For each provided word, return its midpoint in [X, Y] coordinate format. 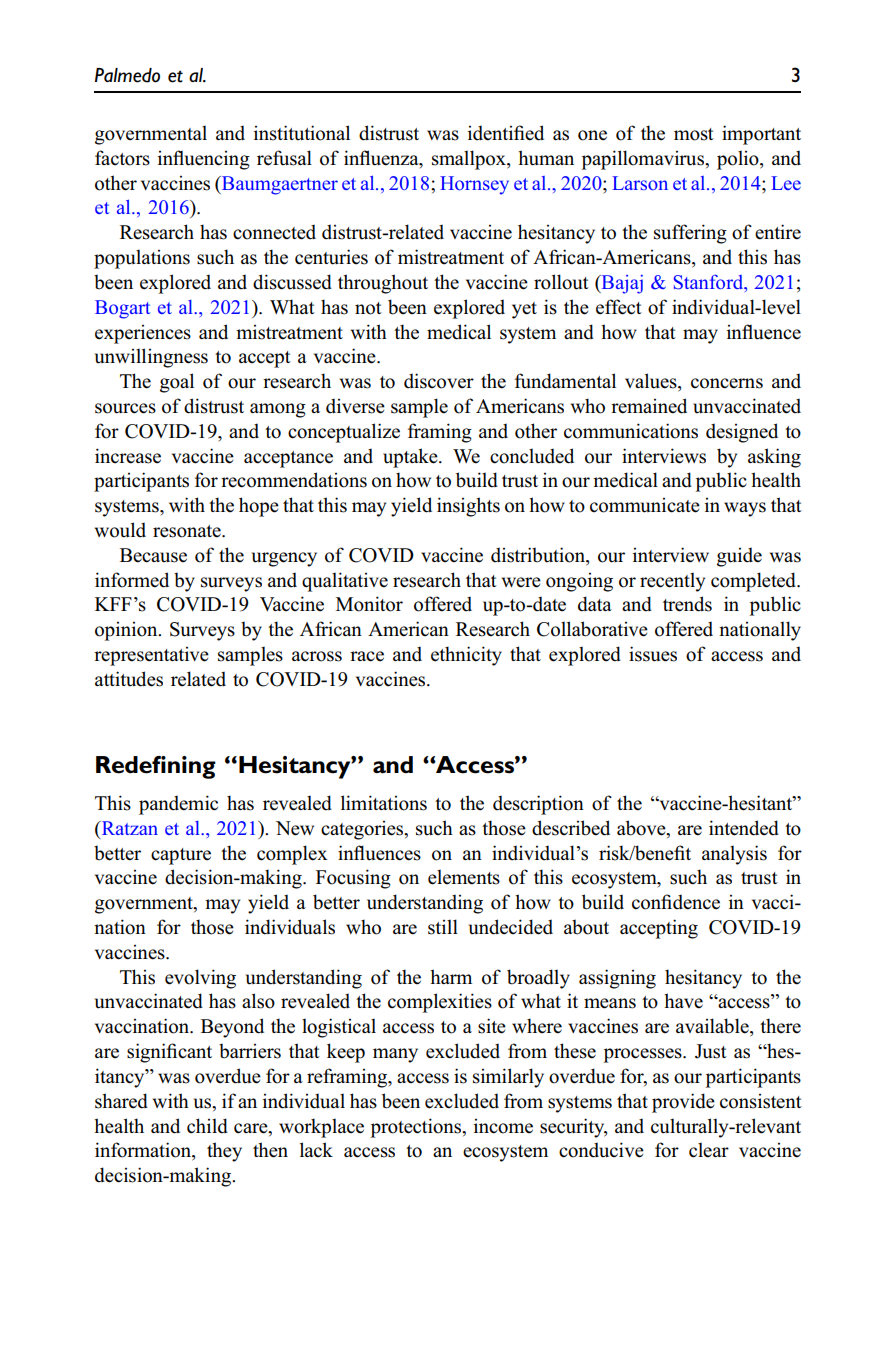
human [546, 158]
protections [417, 1128]
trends [687, 604]
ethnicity [466, 656]
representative [151, 656]
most [694, 134]
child [207, 1126]
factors [122, 158]
